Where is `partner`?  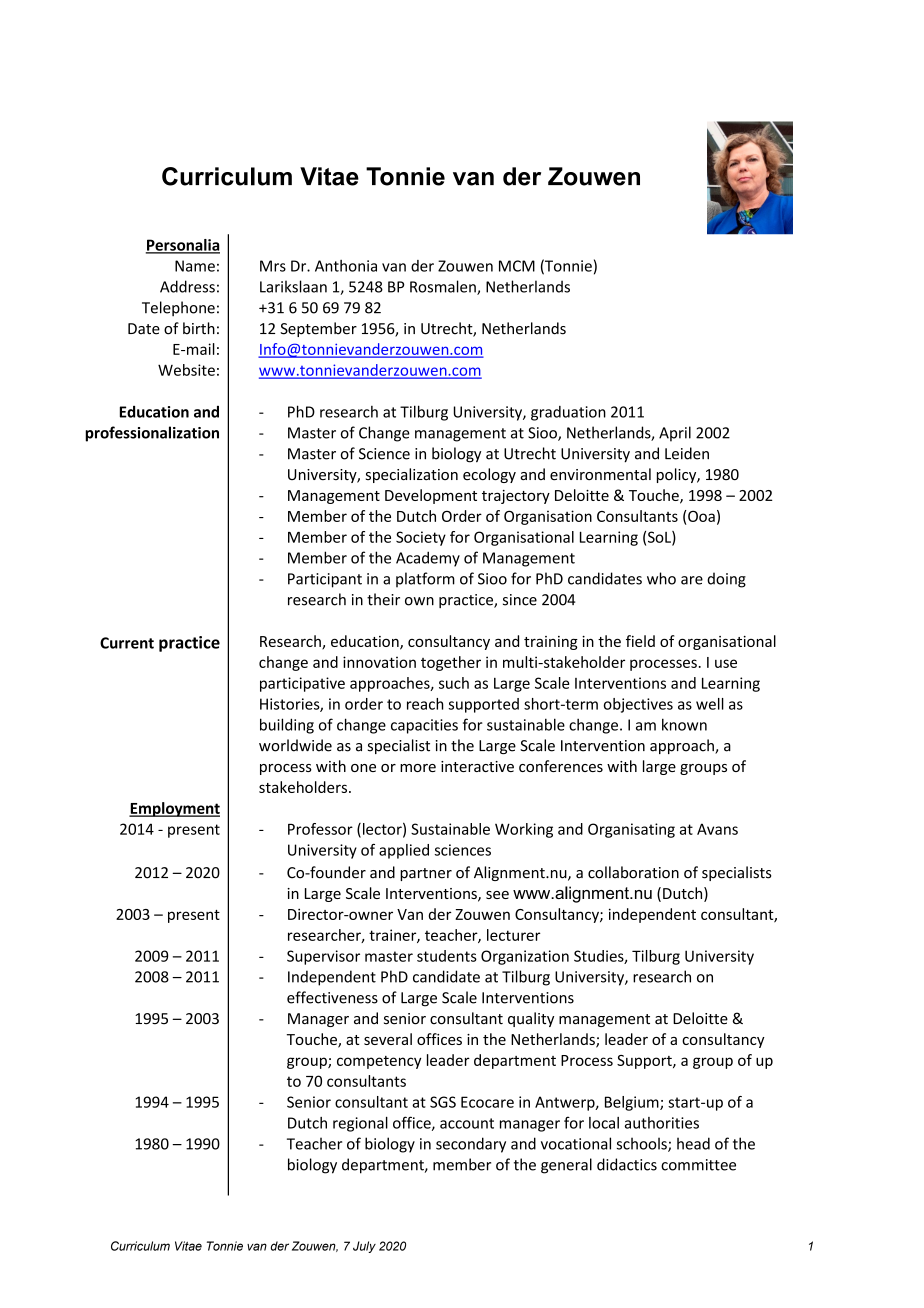 partner is located at coordinates (426, 874).
